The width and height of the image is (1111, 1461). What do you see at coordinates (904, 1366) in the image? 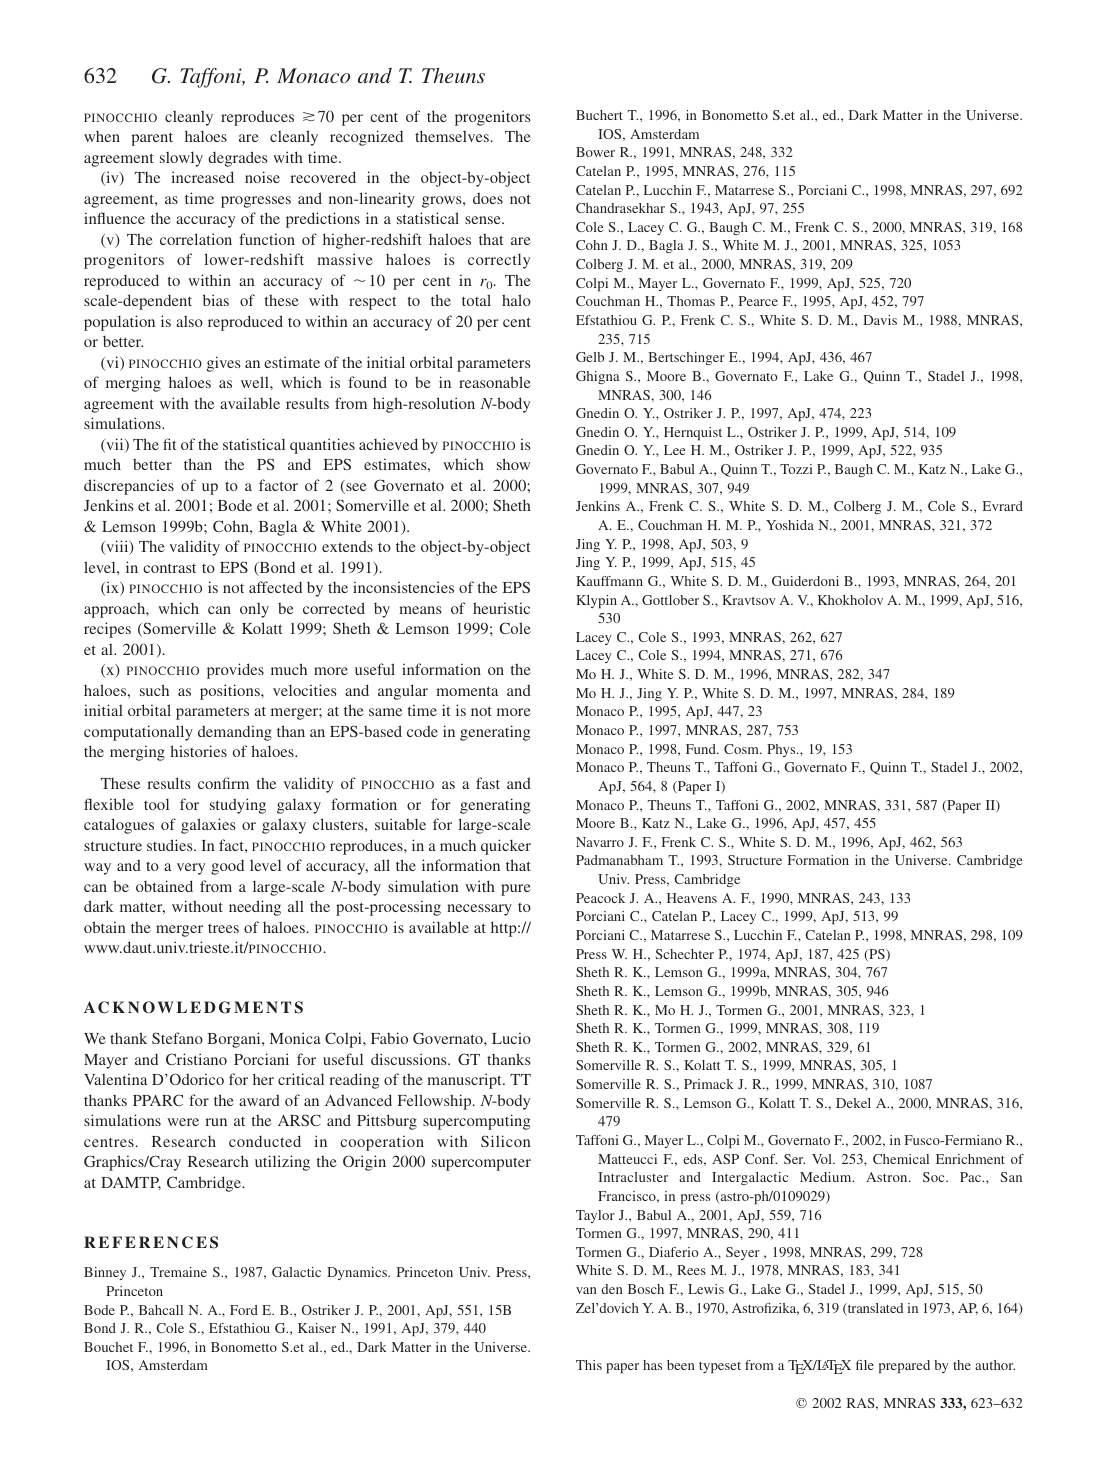
I see `prepared` at bounding box center [904, 1366].
